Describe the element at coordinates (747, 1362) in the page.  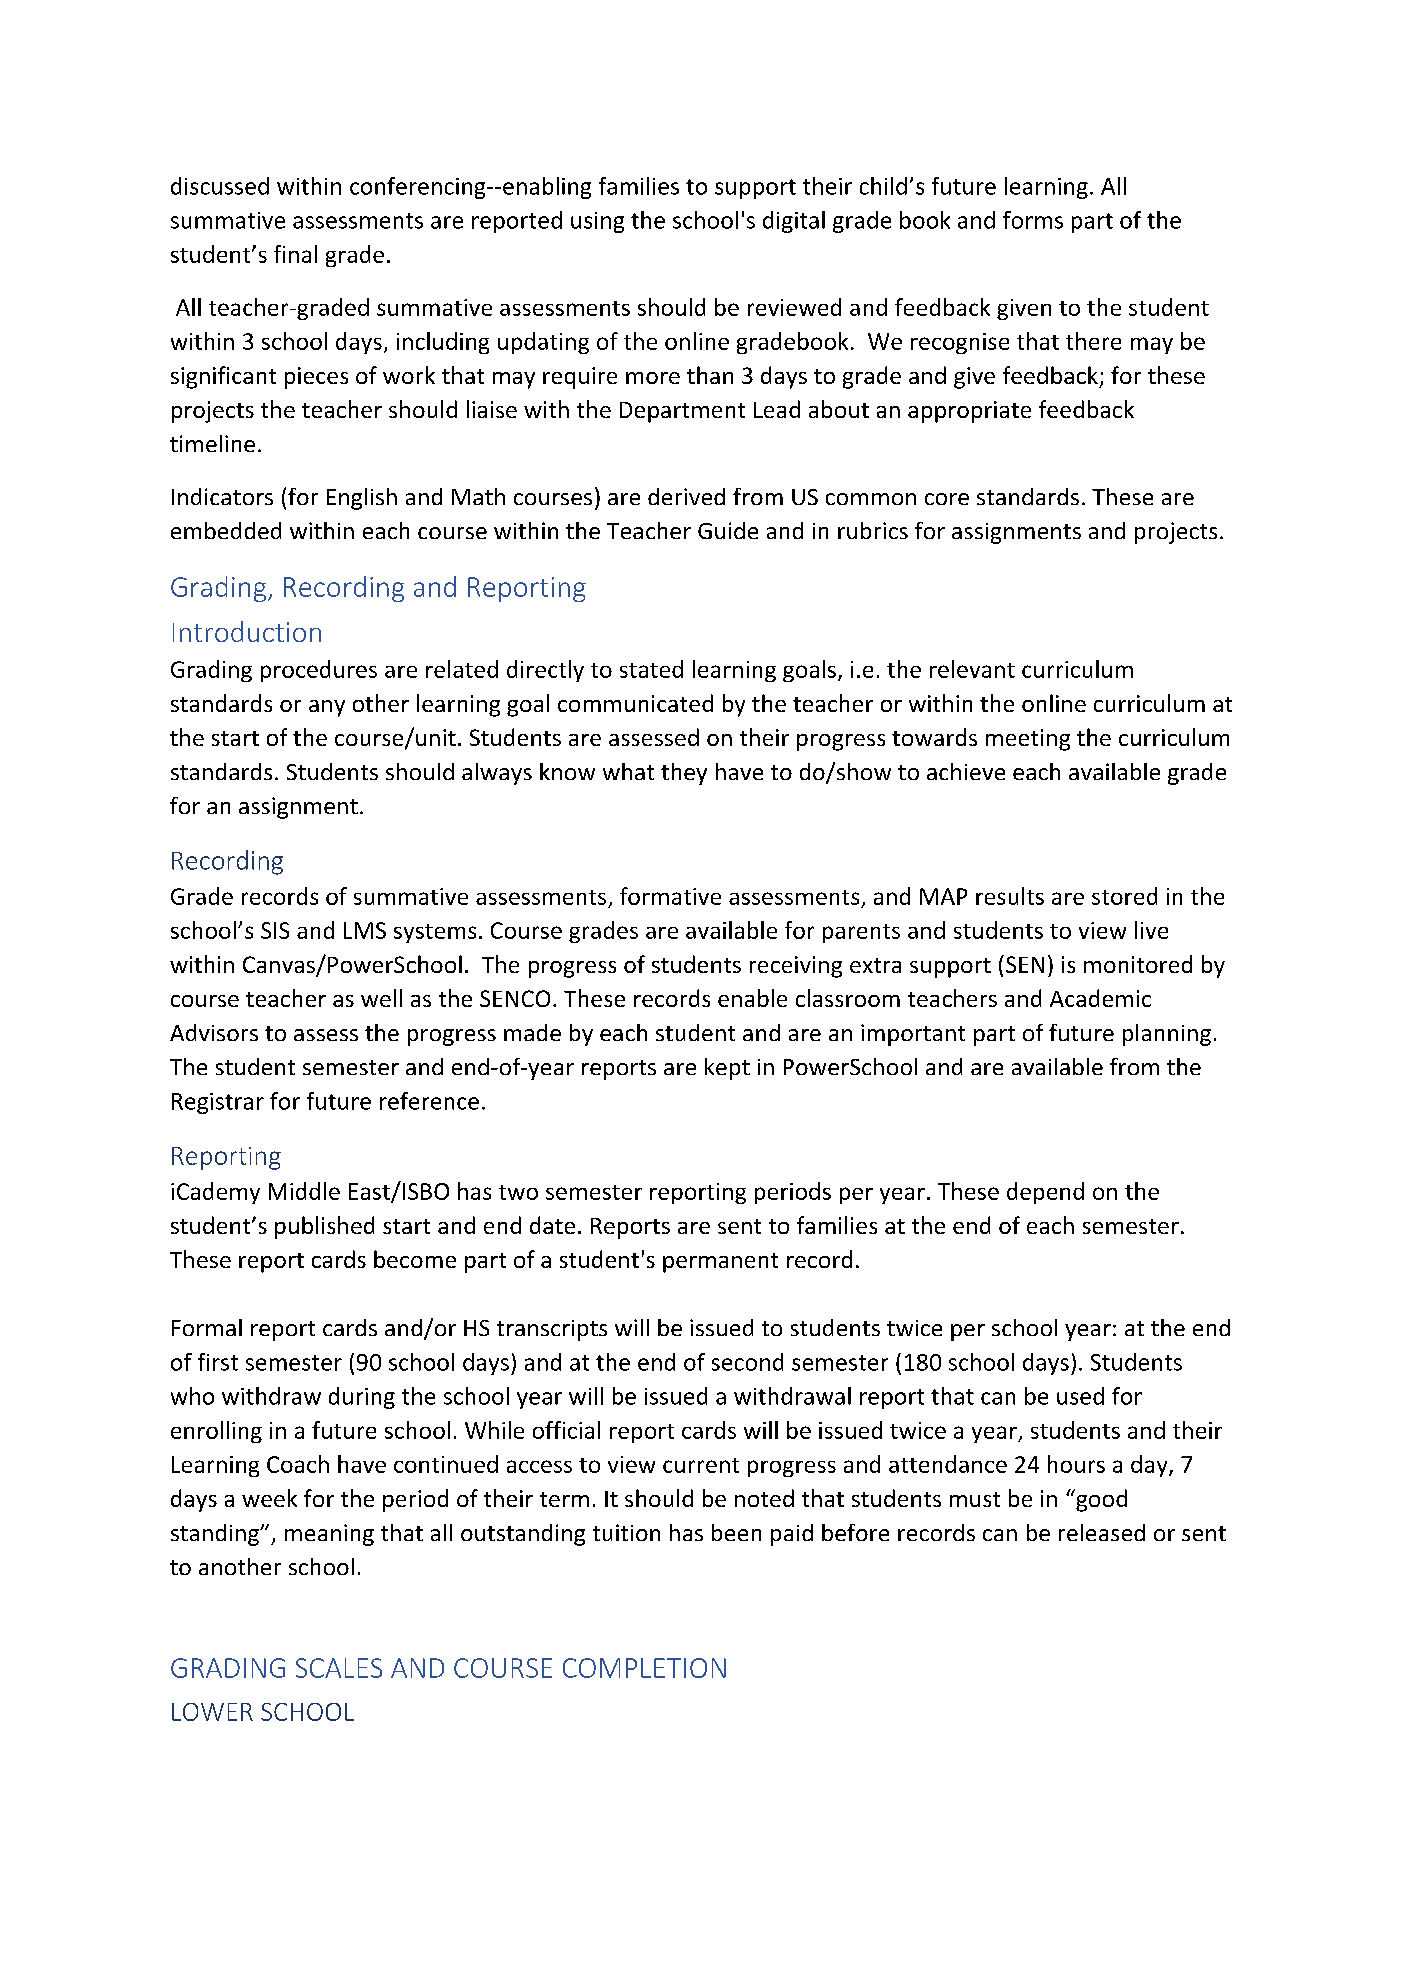
I see `second` at that location.
